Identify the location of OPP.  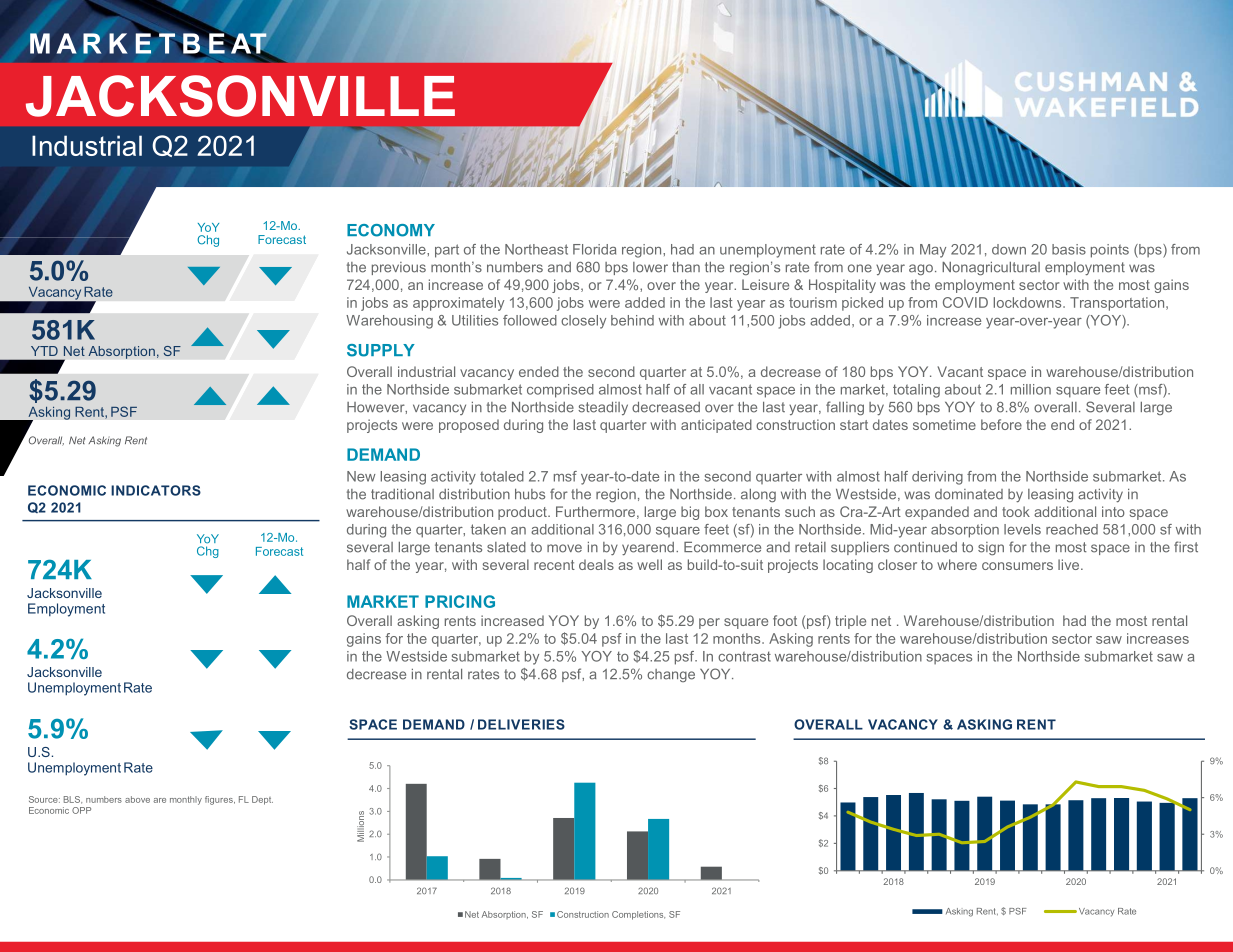
(81, 810).
